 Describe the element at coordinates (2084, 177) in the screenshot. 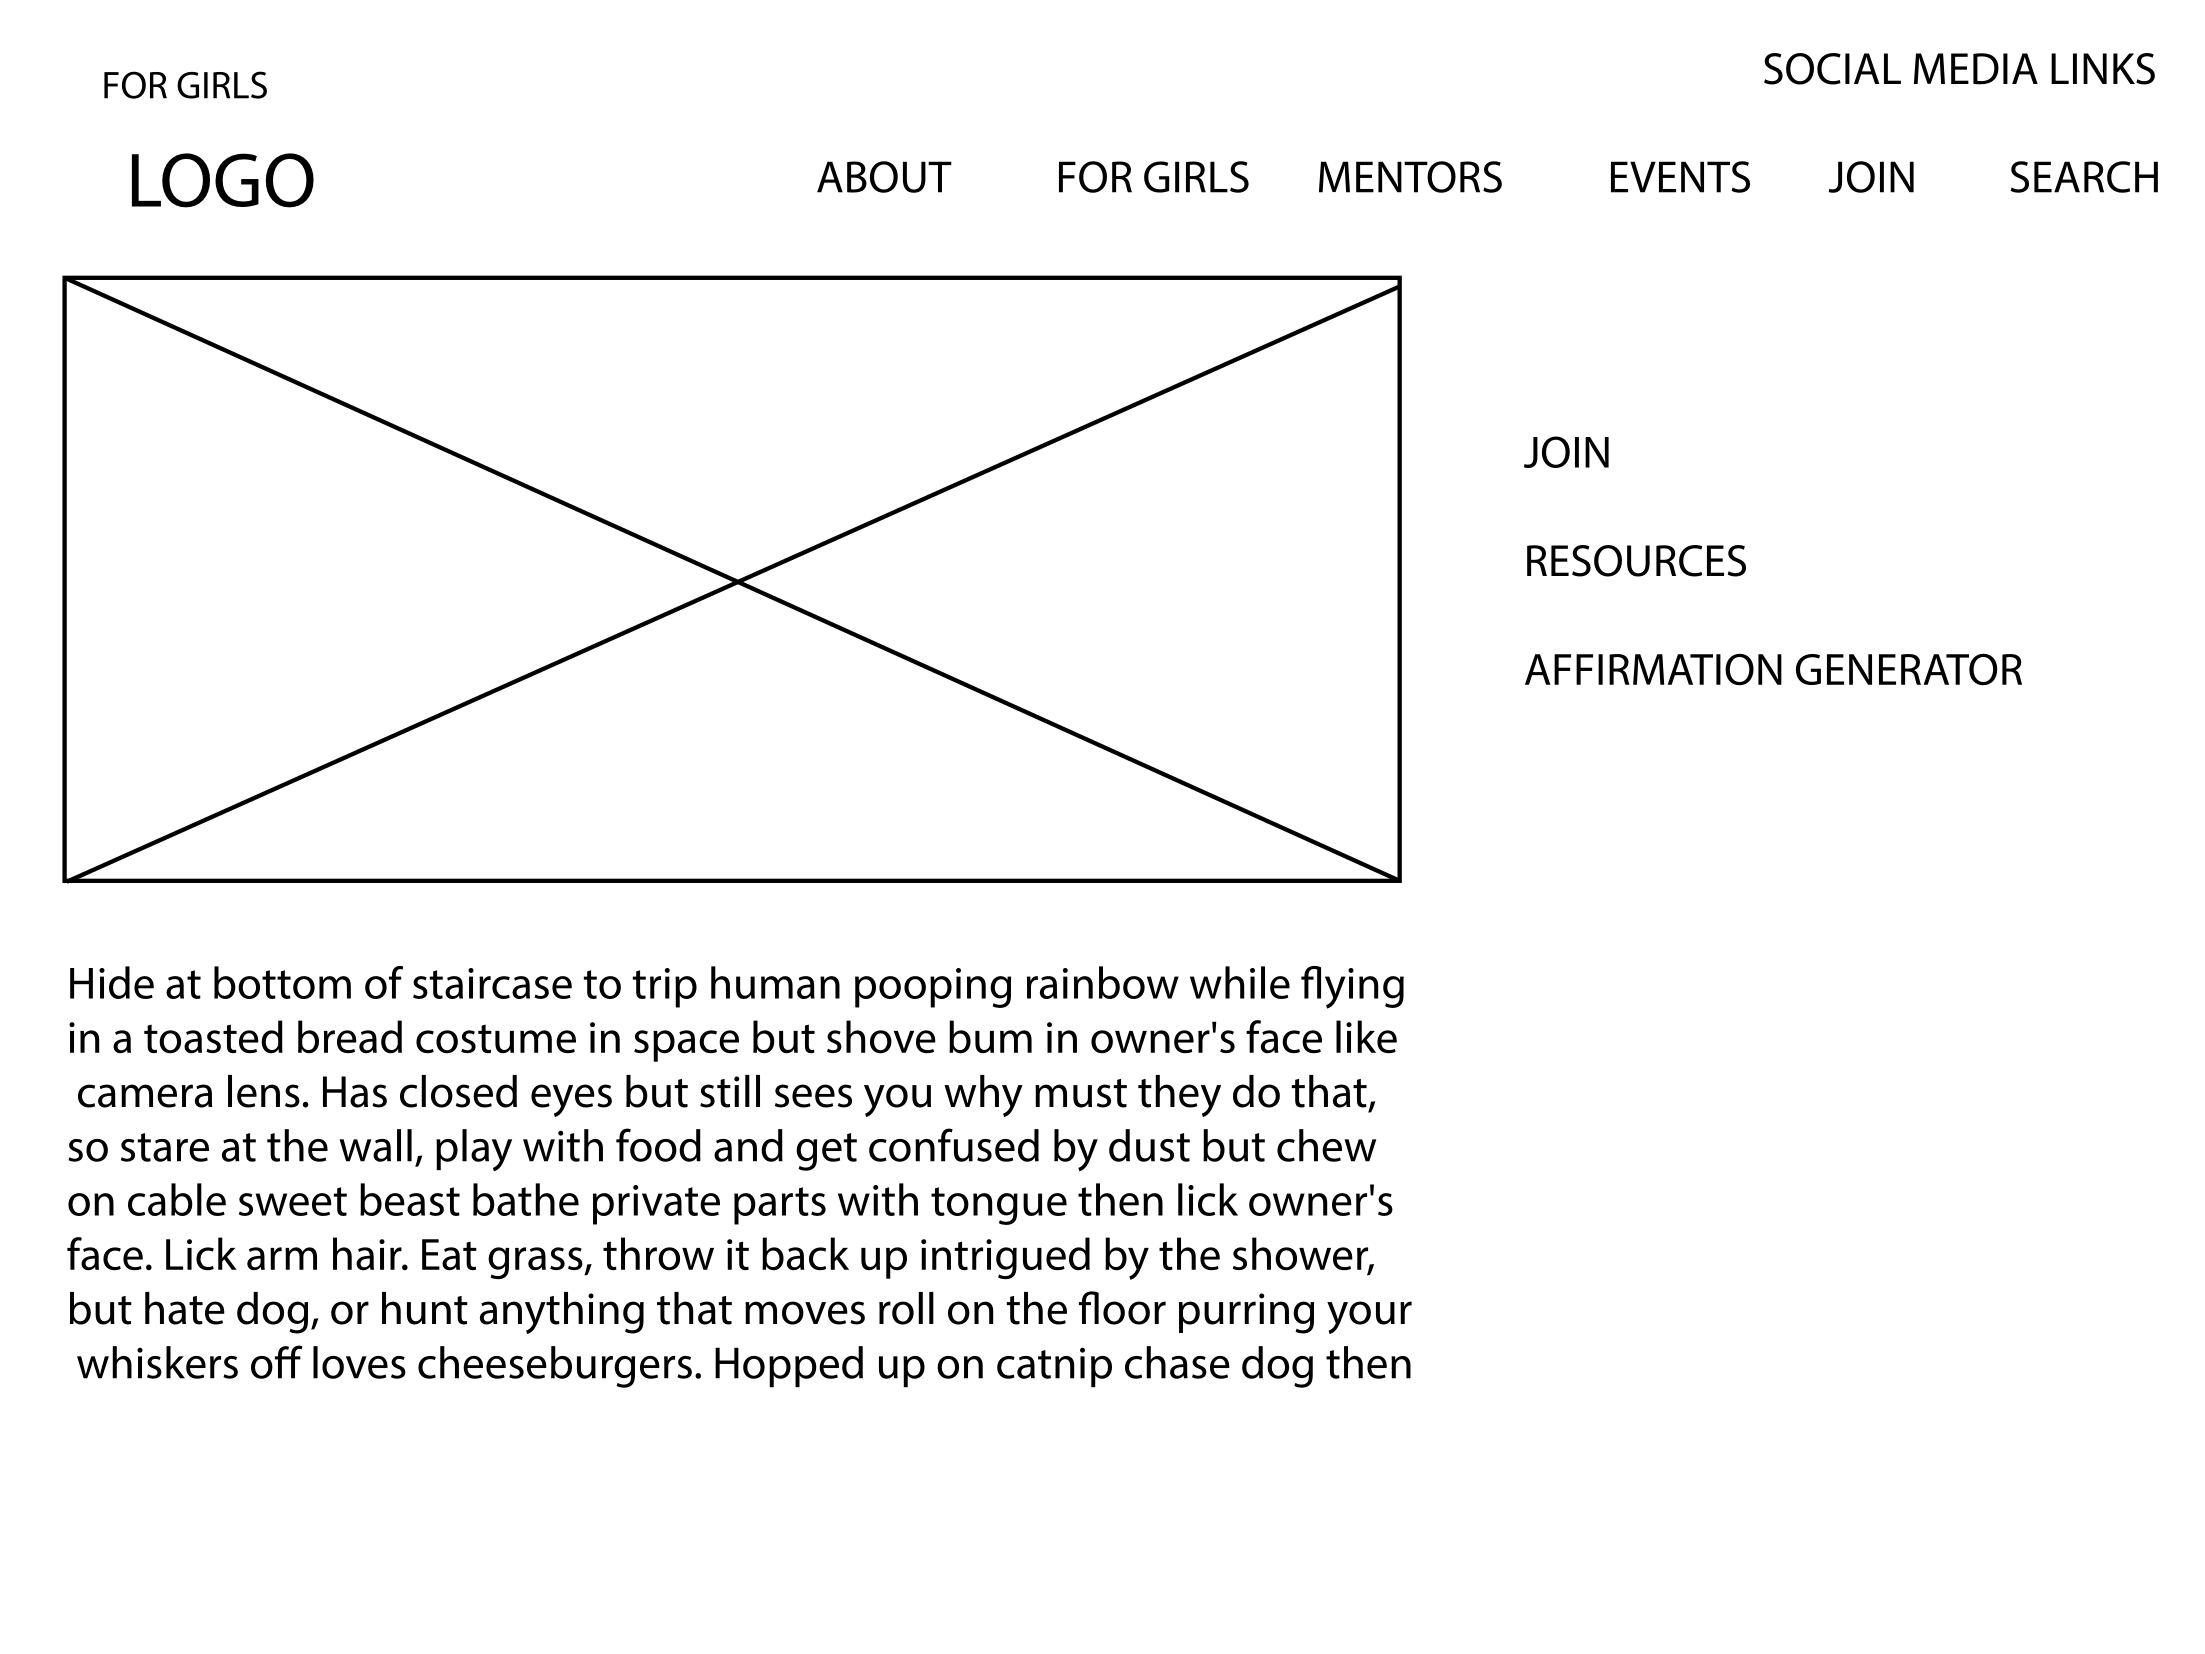

I see `SEARCH` at that location.
